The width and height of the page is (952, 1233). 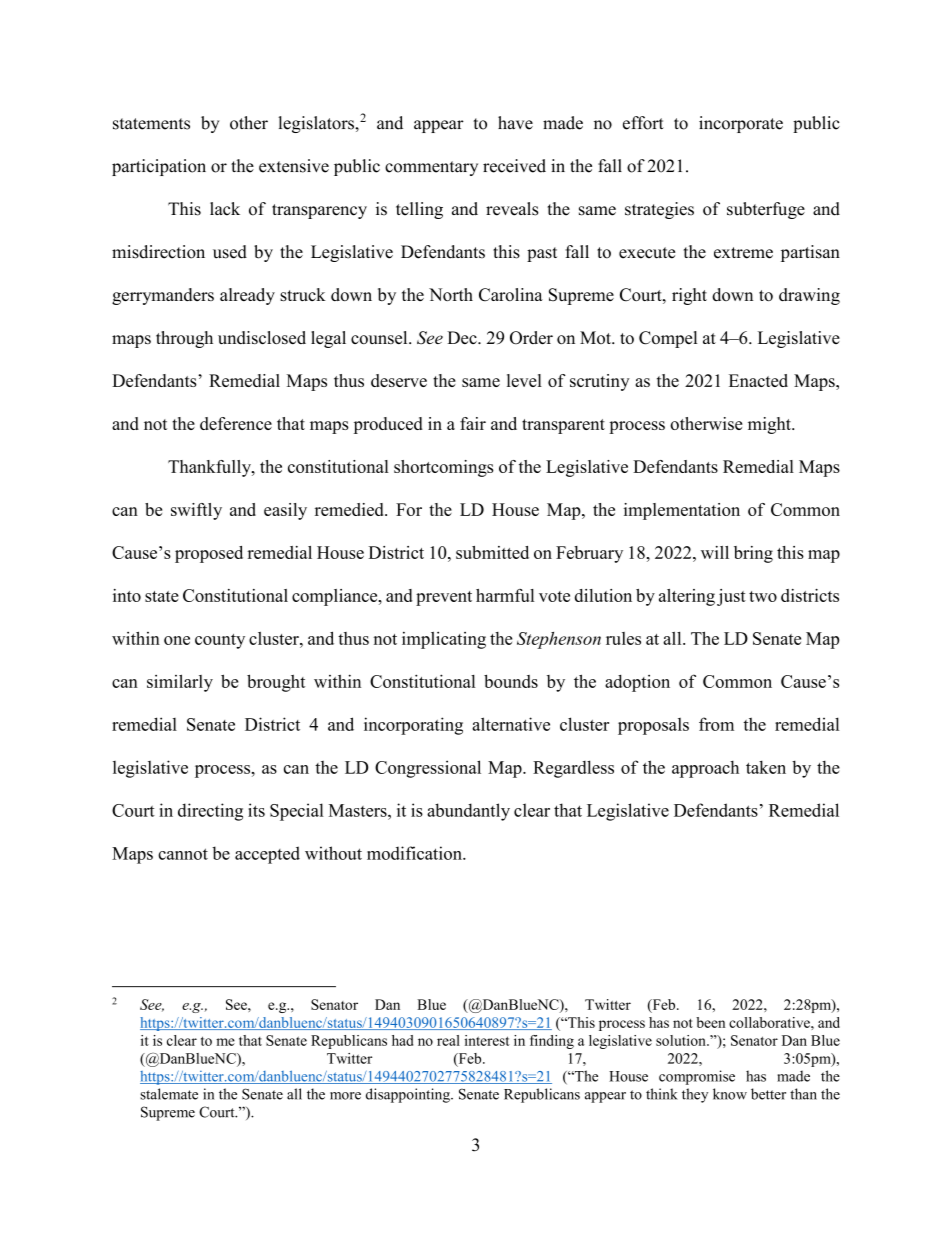 I want to click on incorporate, so click(x=741, y=124).
